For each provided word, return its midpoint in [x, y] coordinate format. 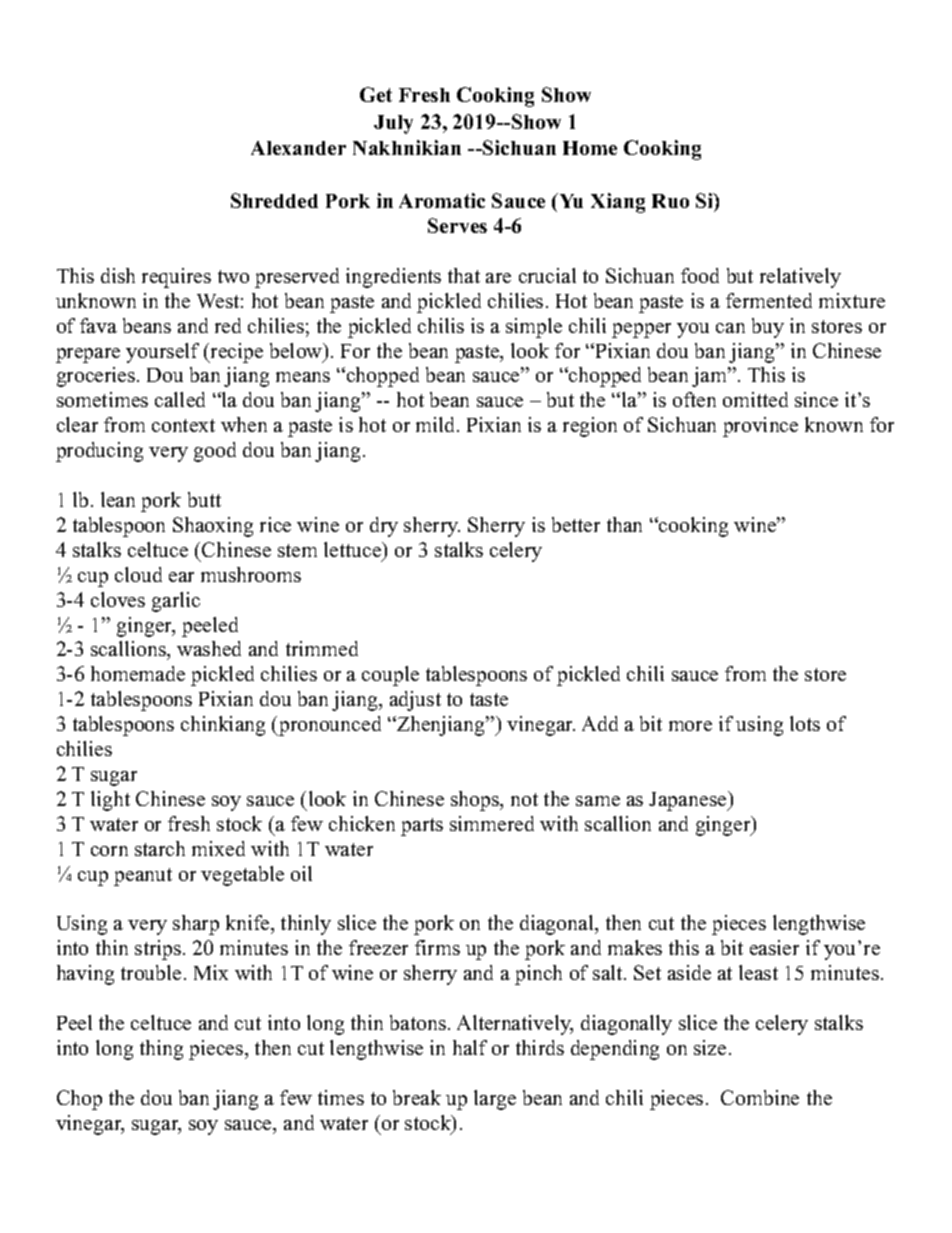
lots [805, 723]
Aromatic [442, 200]
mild [437, 424]
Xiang [618, 203]
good [215, 452]
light [110, 801]
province [760, 427]
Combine [760, 1097]
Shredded [274, 200]
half [470, 1047]
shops [476, 801]
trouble [151, 972]
